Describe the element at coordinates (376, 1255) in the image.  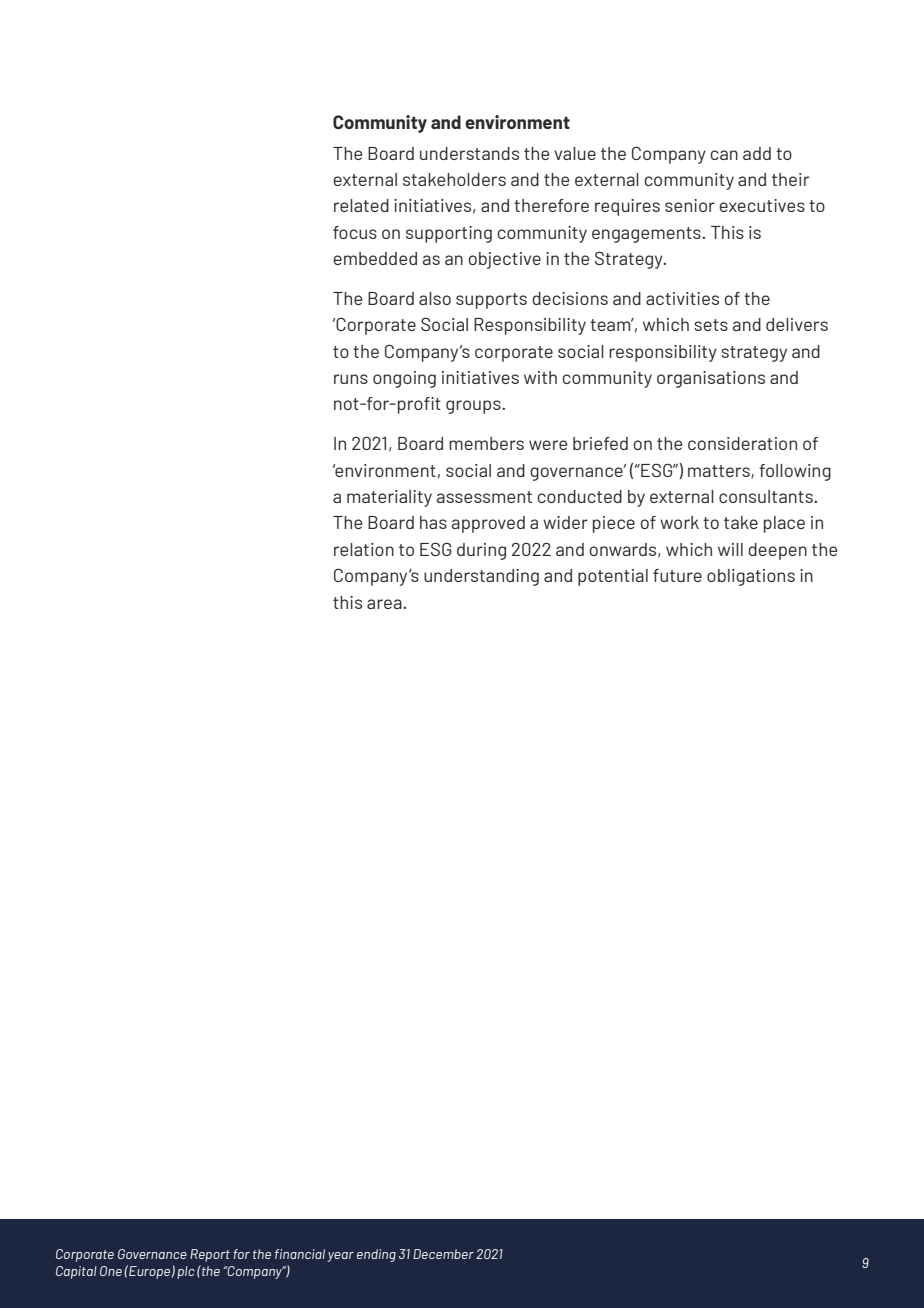
I see `ending` at that location.
